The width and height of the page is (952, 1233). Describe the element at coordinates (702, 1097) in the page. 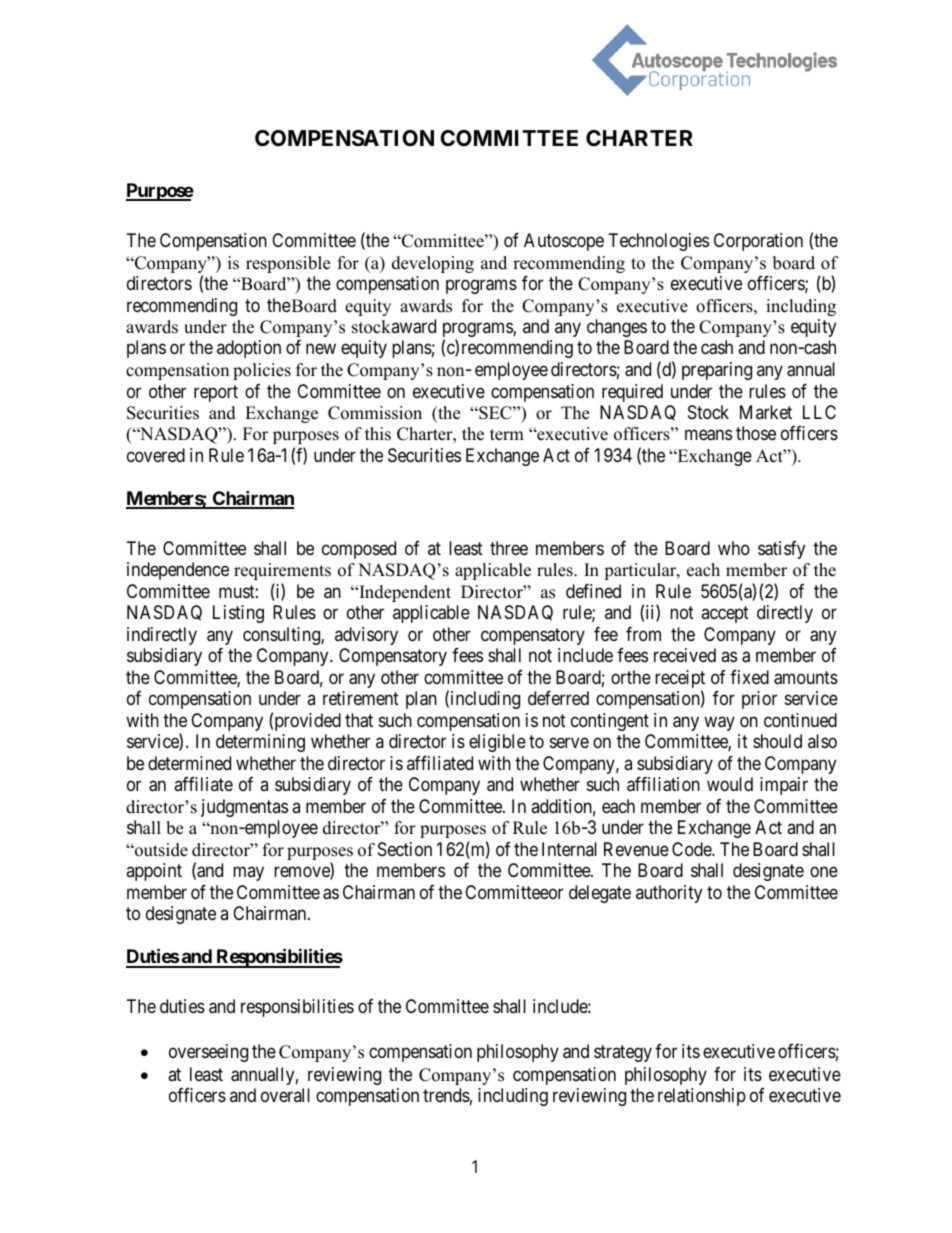

I see `relationship` at that location.
